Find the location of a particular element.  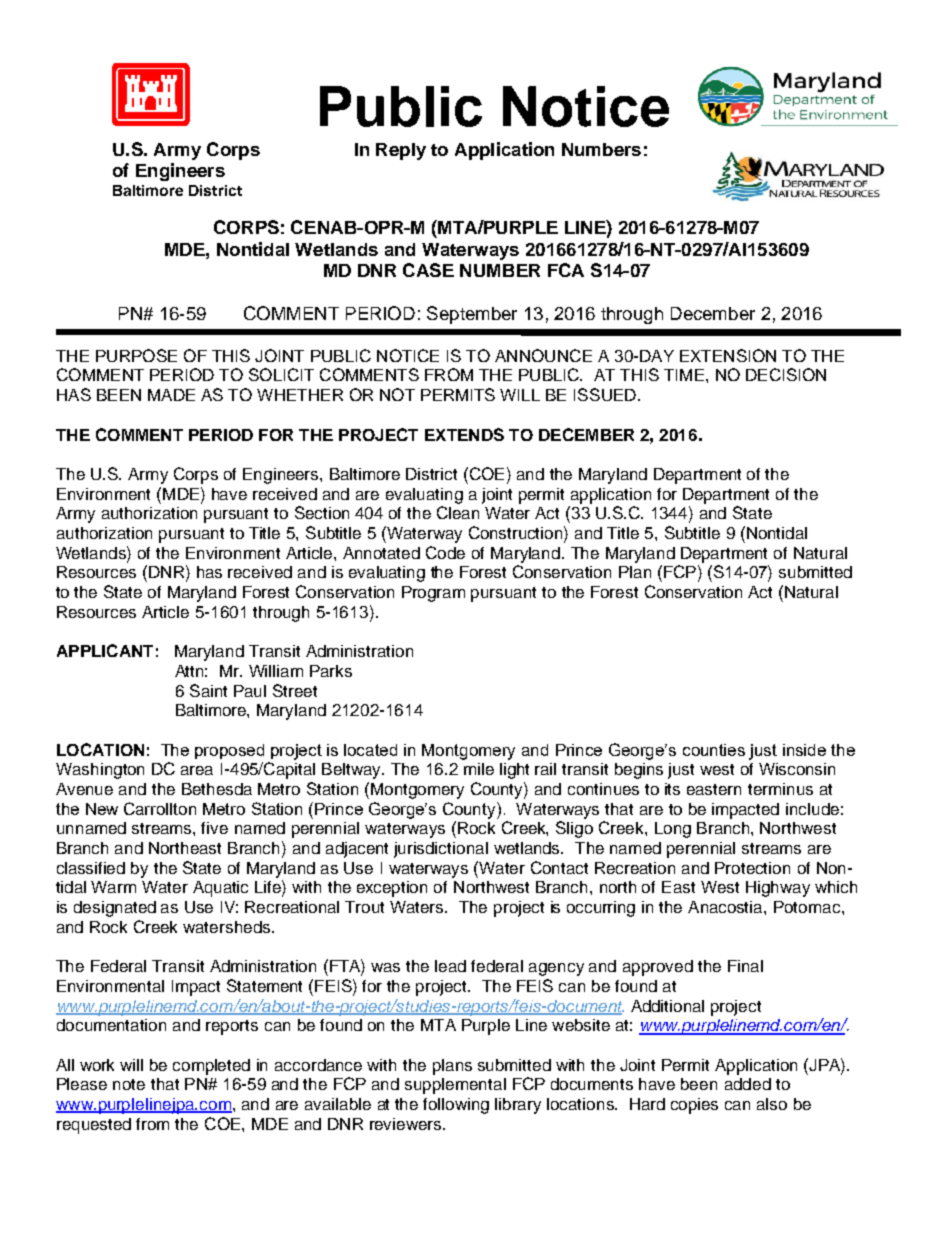

added is located at coordinates (748, 1084).
